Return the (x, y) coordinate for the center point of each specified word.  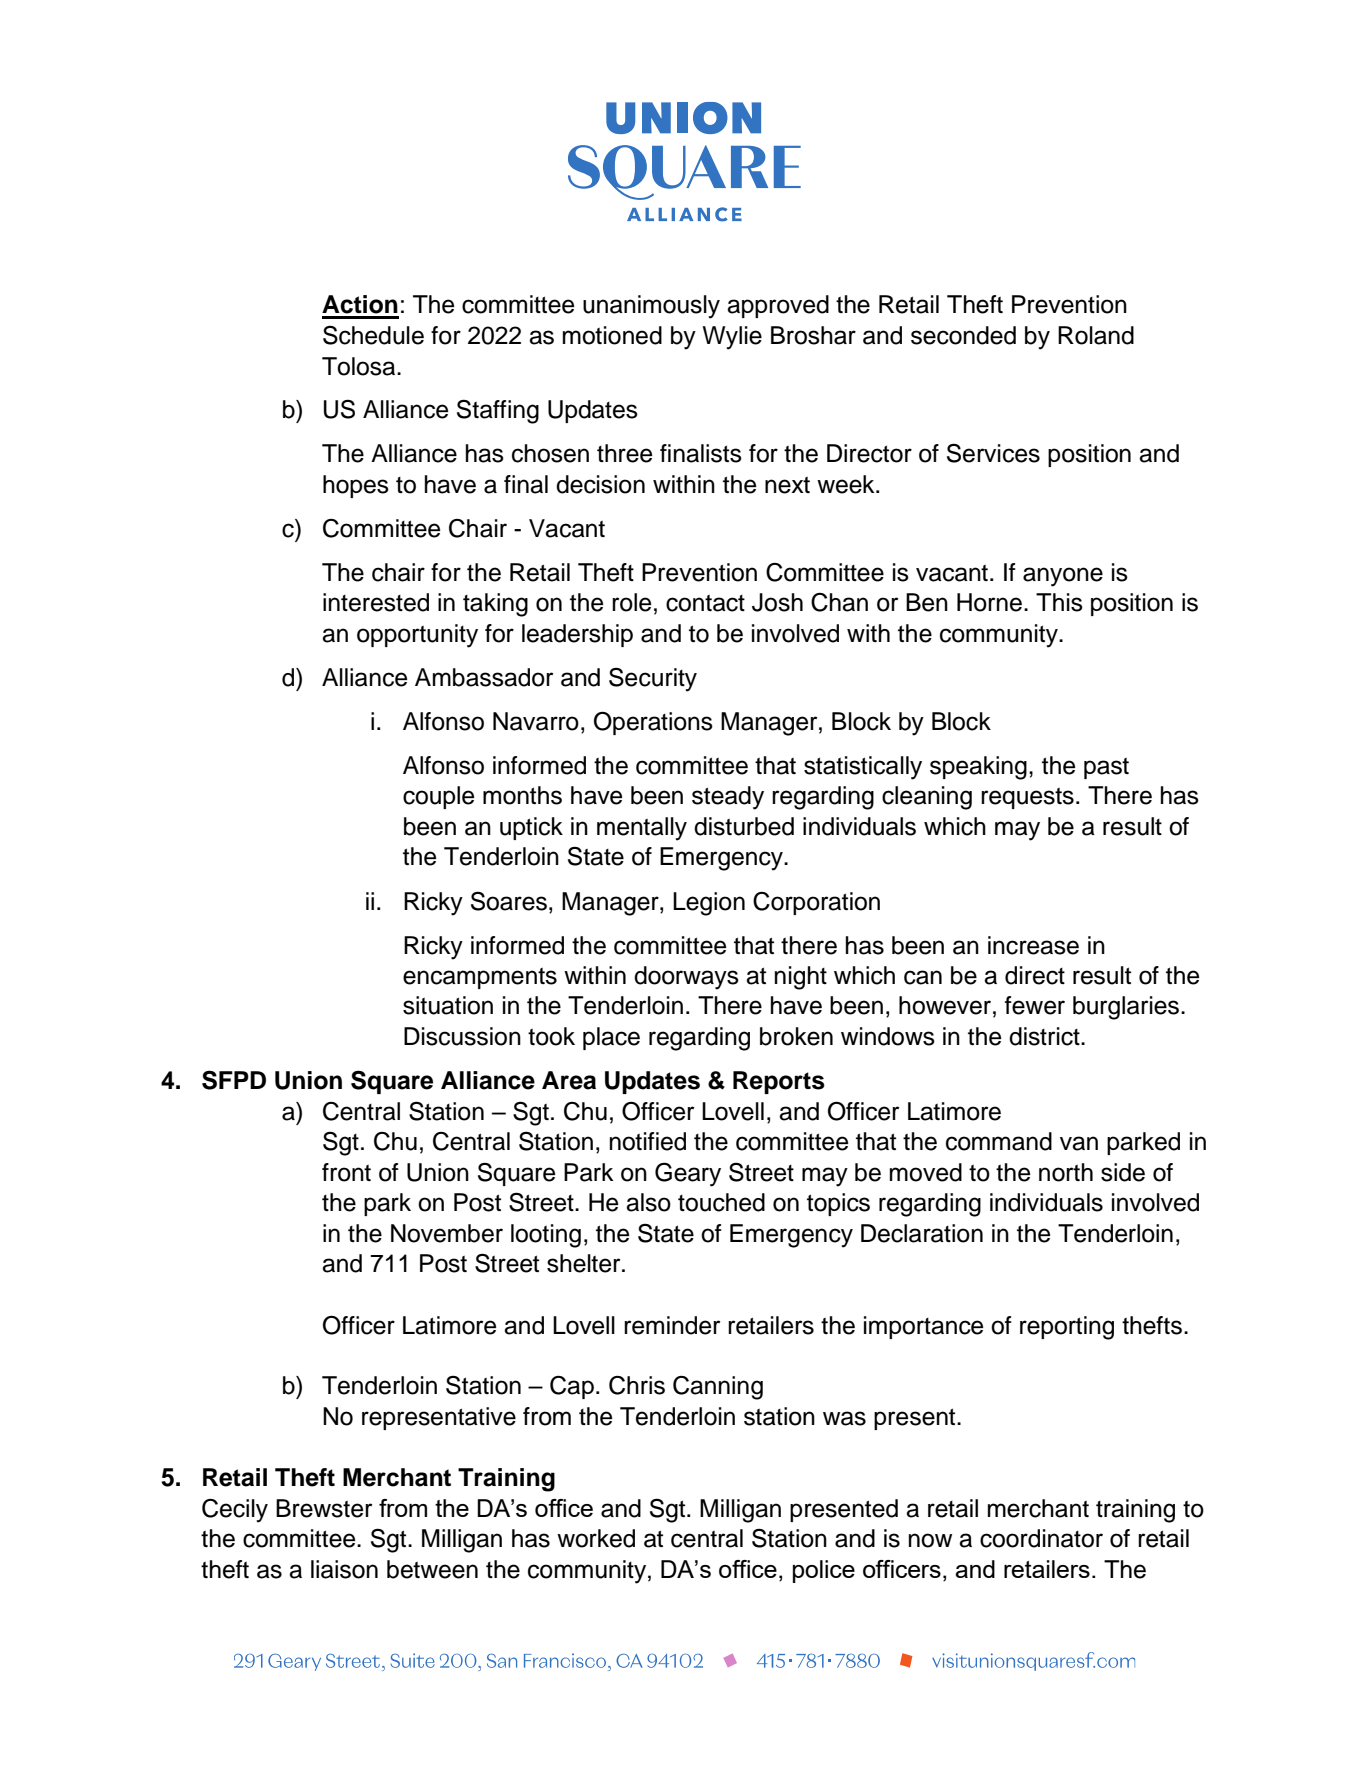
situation (448, 1005)
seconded (963, 335)
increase (1033, 945)
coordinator (1041, 1538)
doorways (686, 978)
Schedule (373, 335)
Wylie (732, 338)
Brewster (324, 1508)
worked (596, 1538)
